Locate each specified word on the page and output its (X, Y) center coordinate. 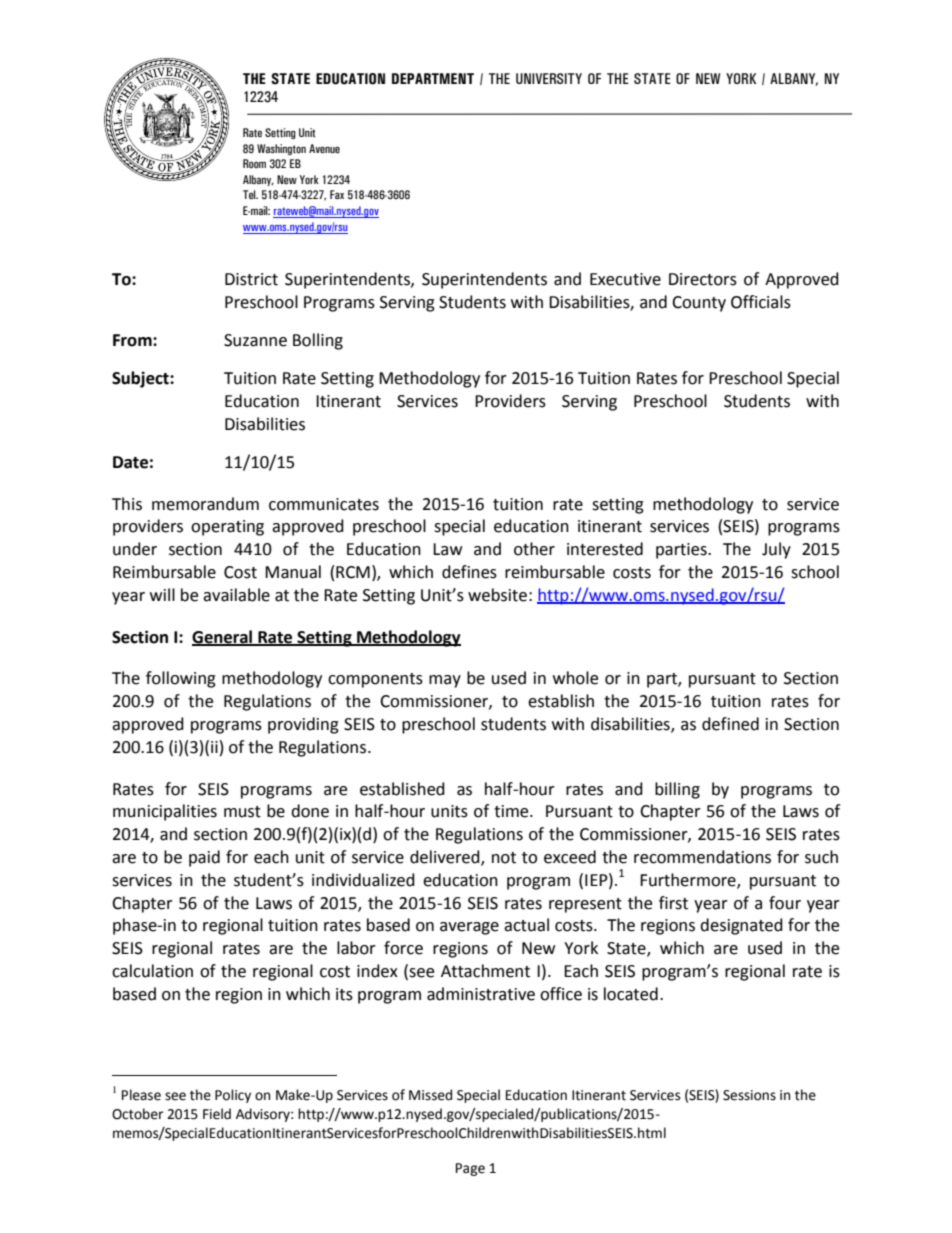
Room (254, 163)
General (223, 637)
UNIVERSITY (549, 78)
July (776, 550)
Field (217, 1114)
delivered (446, 858)
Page (470, 1169)
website (497, 595)
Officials (761, 302)
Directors (703, 279)
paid (204, 858)
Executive (625, 279)
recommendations (702, 857)
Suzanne (255, 340)
